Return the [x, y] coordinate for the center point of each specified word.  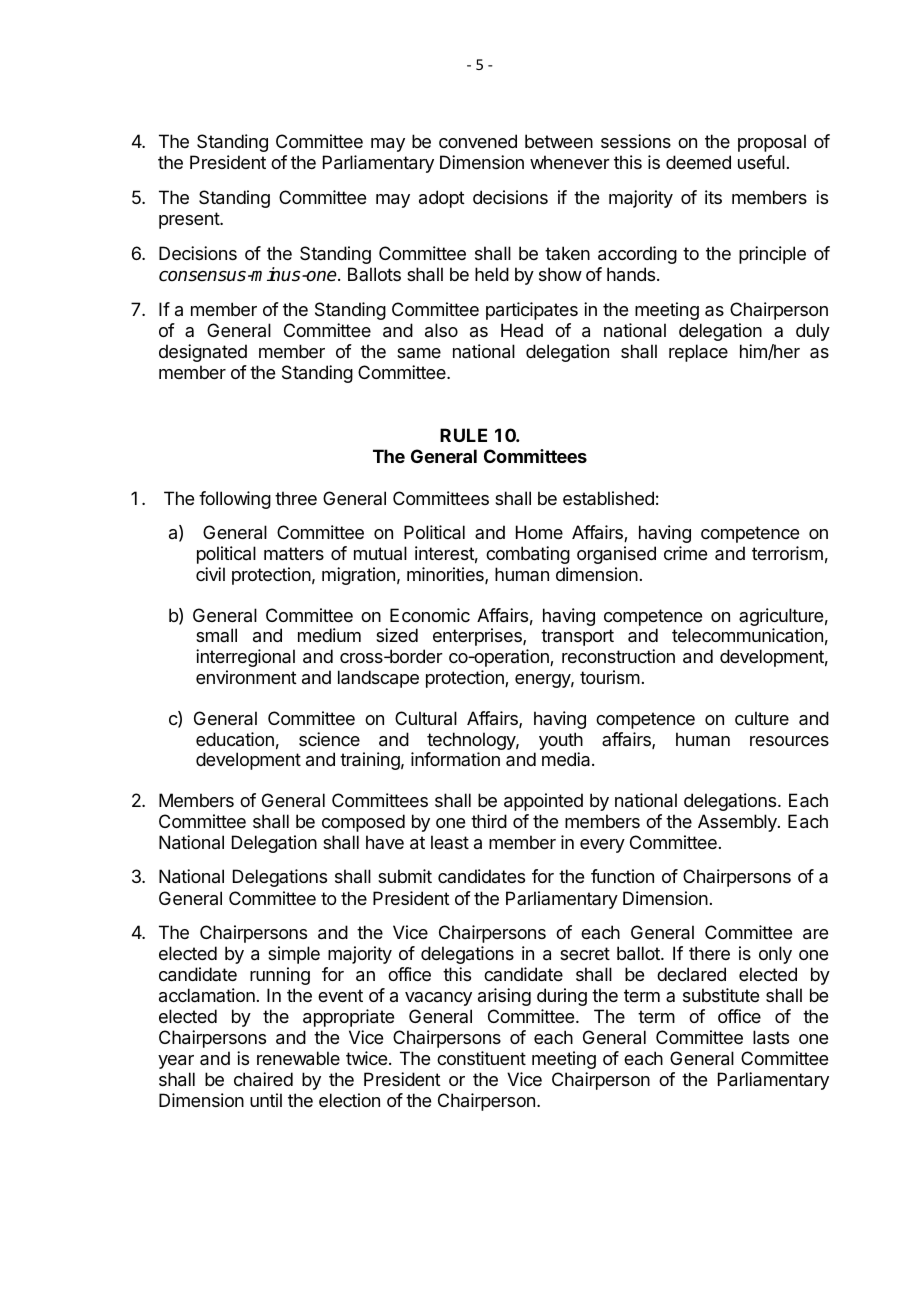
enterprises [478, 637]
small [216, 635]
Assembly [738, 823]
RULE [463, 435]
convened [478, 141]
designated [203, 353]
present [190, 220]
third [489, 821]
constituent [481, 1058]
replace [698, 353]
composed [363, 823]
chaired [263, 1079]
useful [761, 162]
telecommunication [747, 635]
